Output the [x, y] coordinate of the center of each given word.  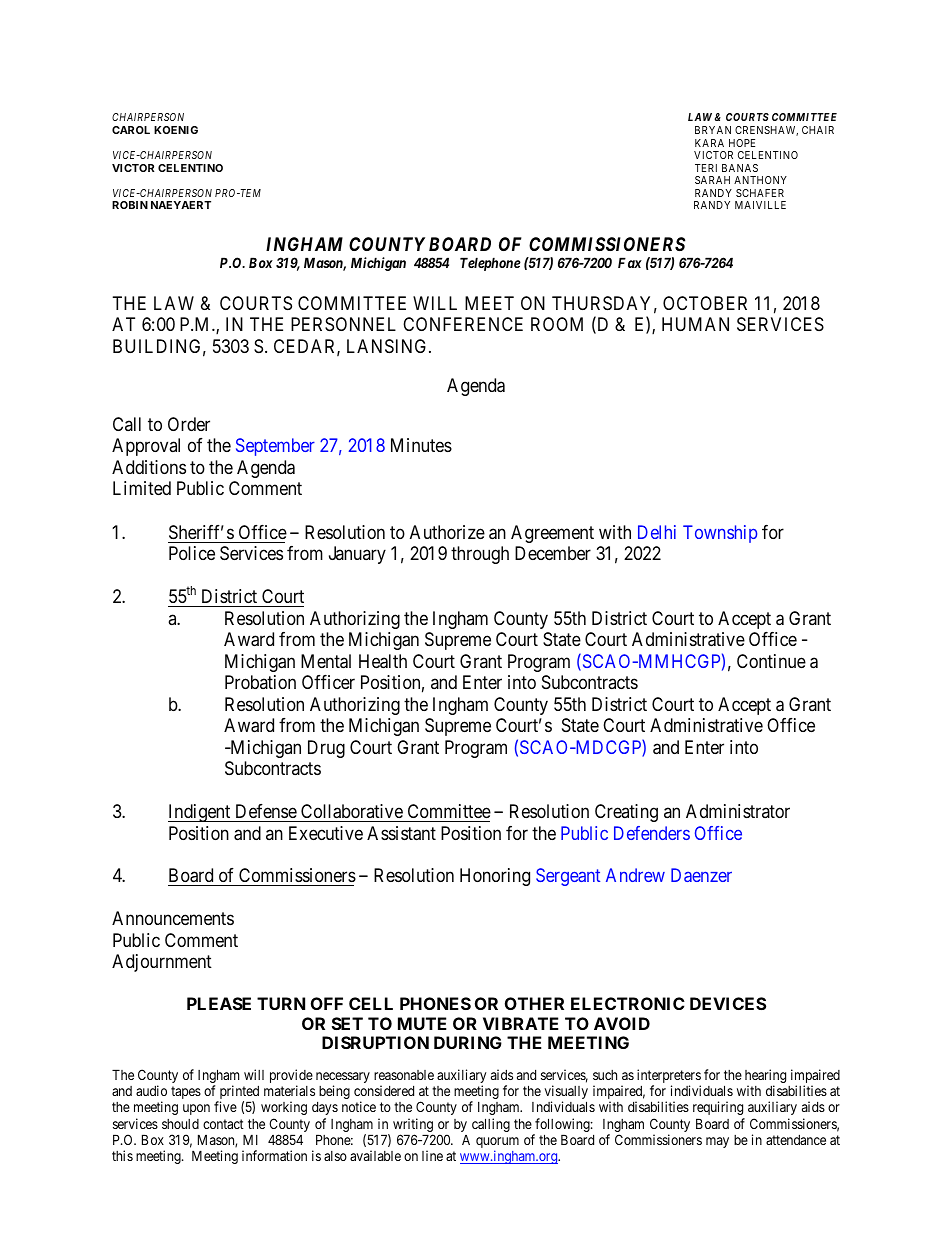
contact [223, 1124]
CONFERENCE [463, 324]
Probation [260, 682]
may [717, 1142]
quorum [497, 1144]
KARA [709, 143]
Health [383, 661]
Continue [771, 661]
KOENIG [176, 130]
